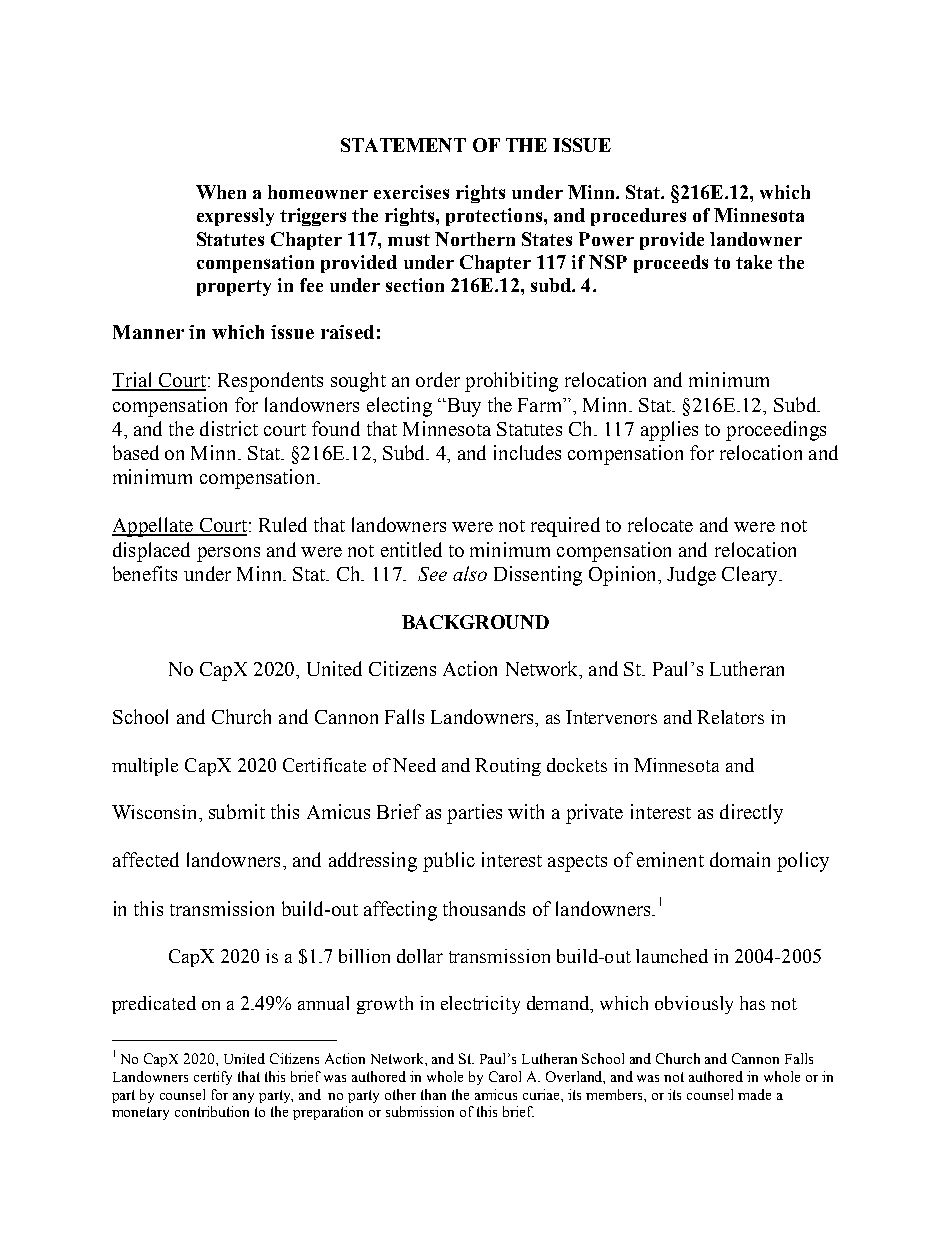  Describe the element at coordinates (494, 217) in the page. I see `protections` at that location.
